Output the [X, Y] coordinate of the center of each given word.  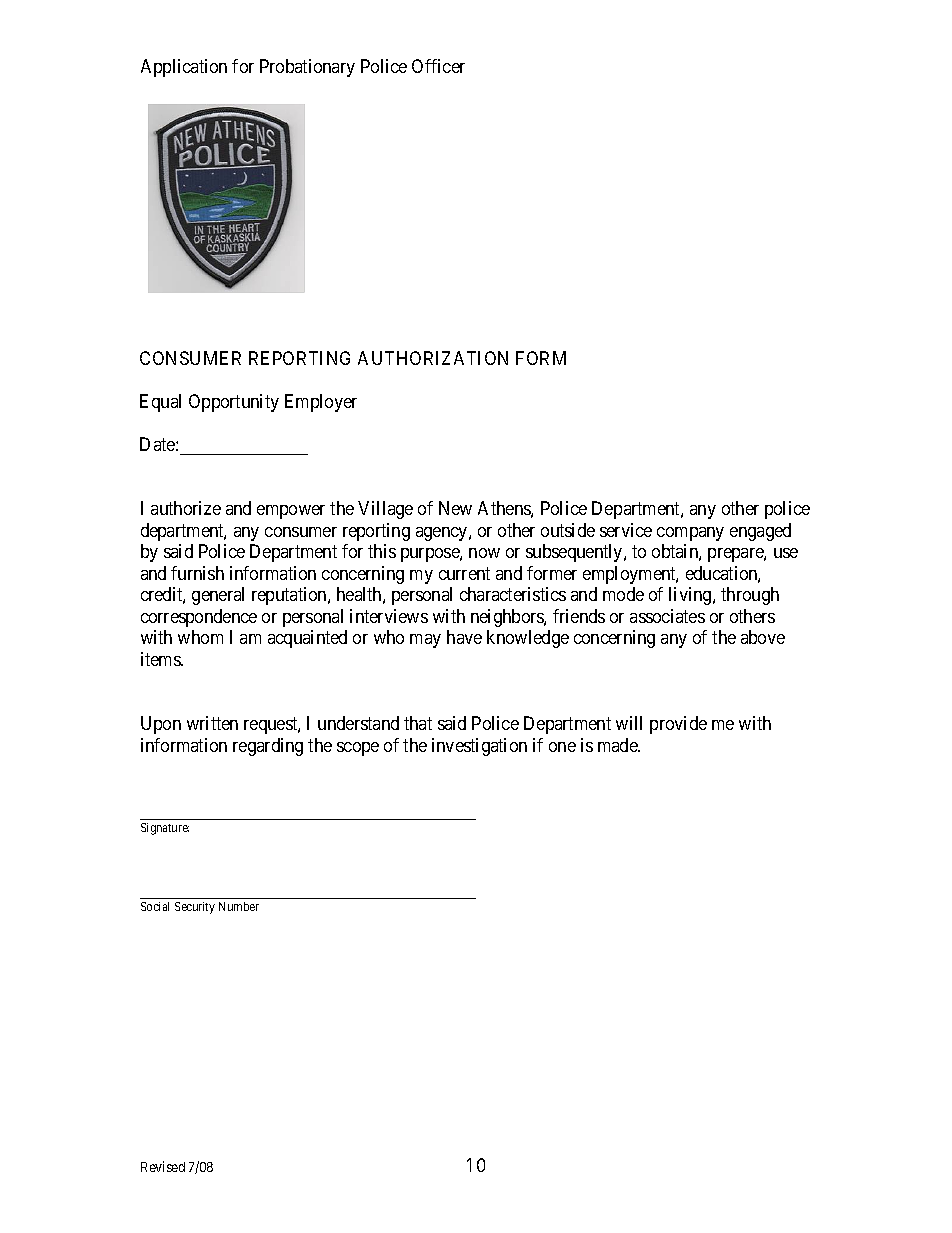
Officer [438, 66]
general [218, 596]
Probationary [307, 68]
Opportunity [234, 403]
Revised [163, 1166]
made [619, 745]
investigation [479, 747]
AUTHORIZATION [433, 358]
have [464, 637]
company [690, 534]
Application [184, 68]
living [691, 596]
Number [239, 906]
